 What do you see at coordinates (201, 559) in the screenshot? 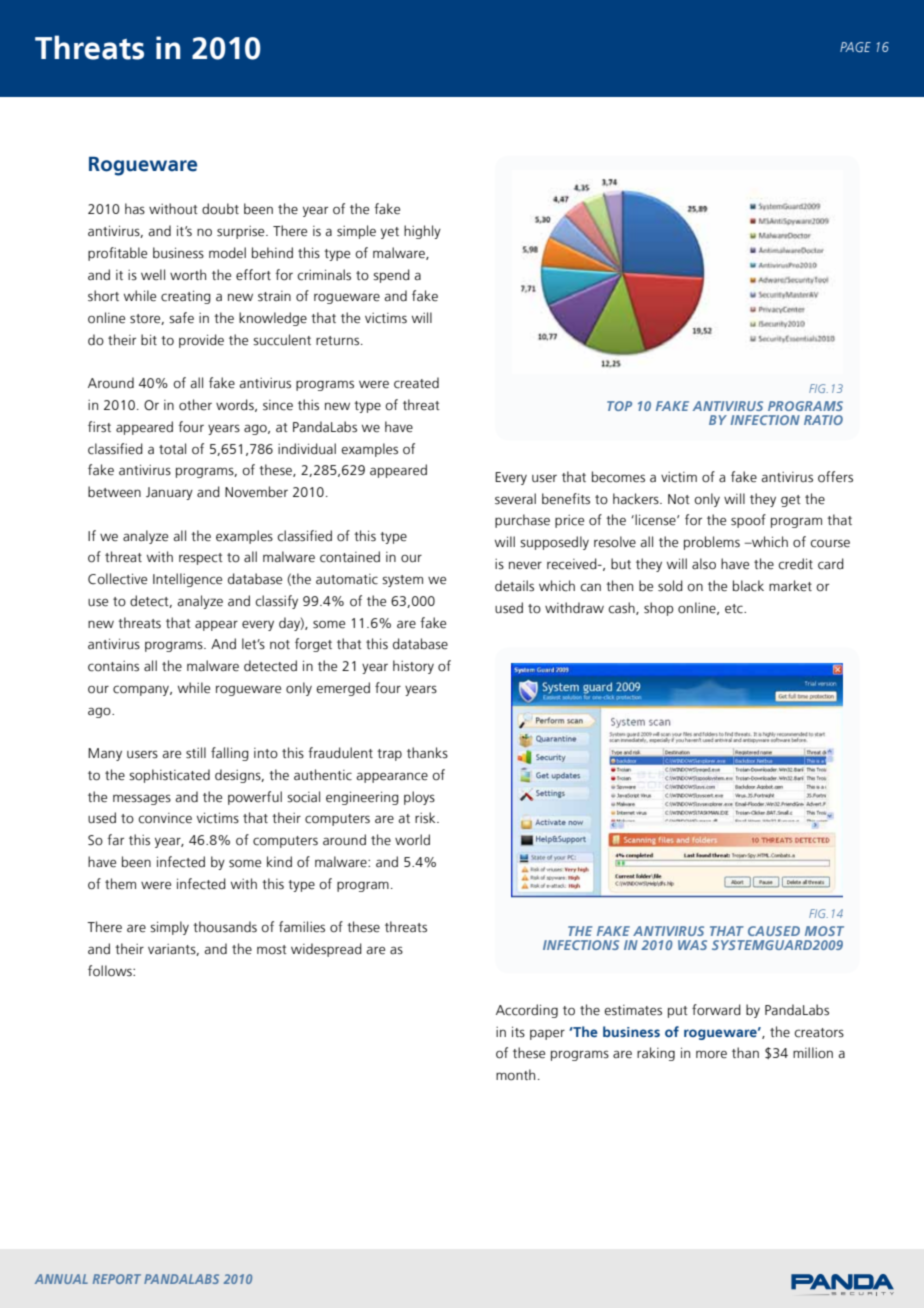
I see `respect` at bounding box center [201, 559].
